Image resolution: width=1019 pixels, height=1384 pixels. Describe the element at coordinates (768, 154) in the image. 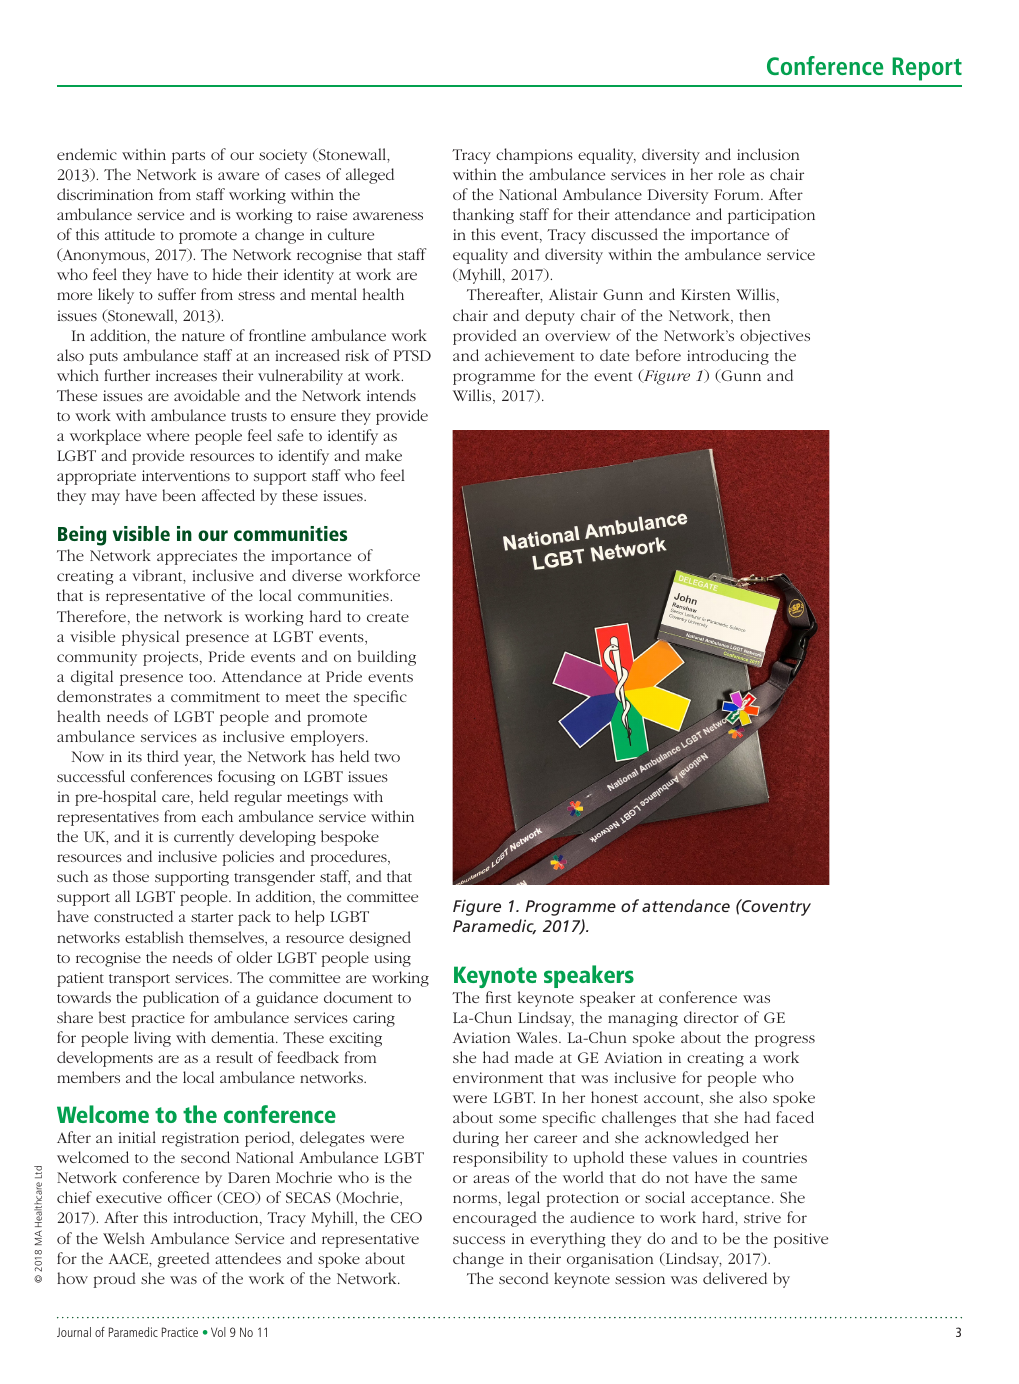

I see `inclusion` at that location.
